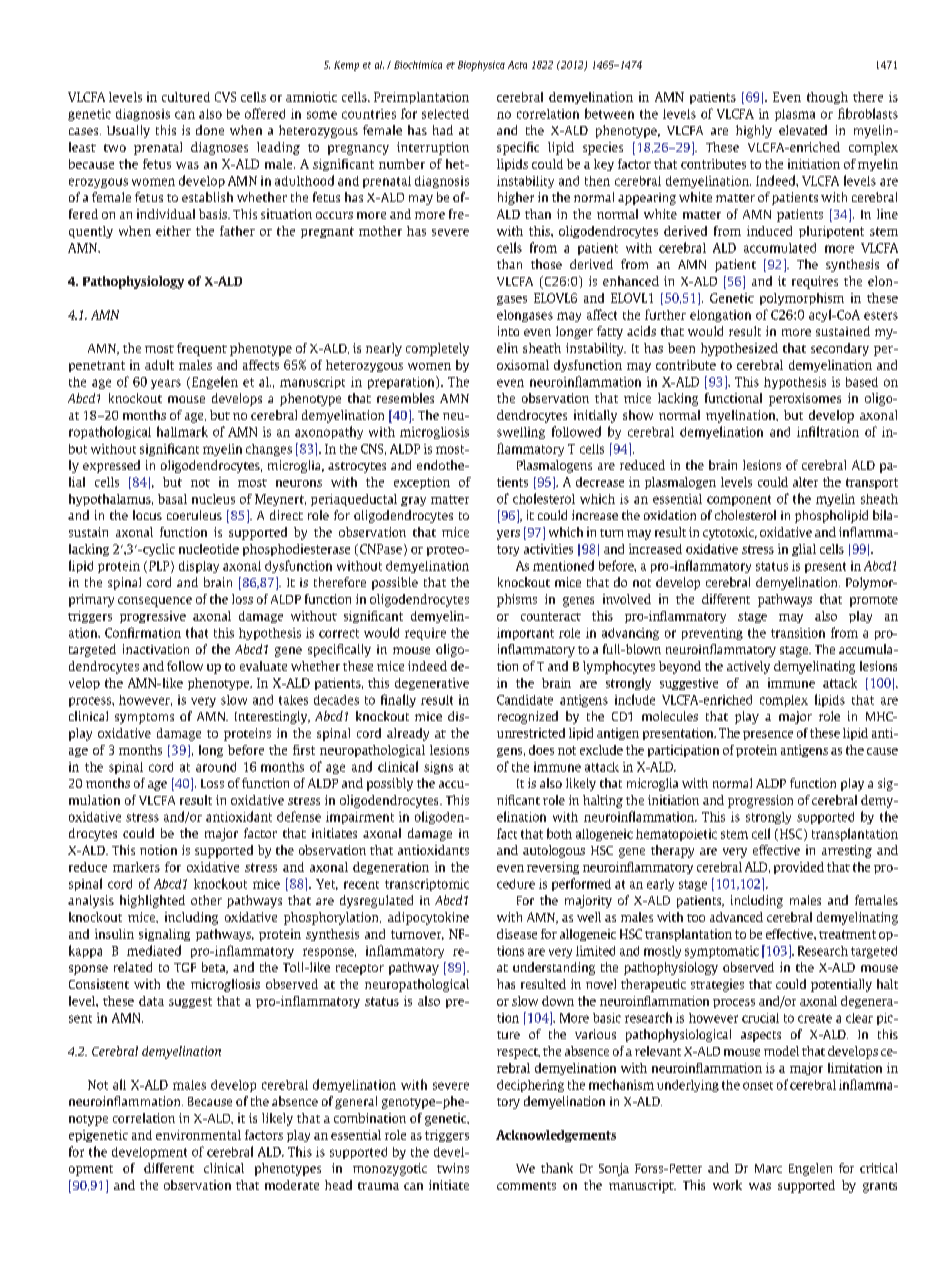 The image size is (952, 1270). What do you see at coordinates (805, 482) in the screenshot?
I see `alter` at bounding box center [805, 482].
